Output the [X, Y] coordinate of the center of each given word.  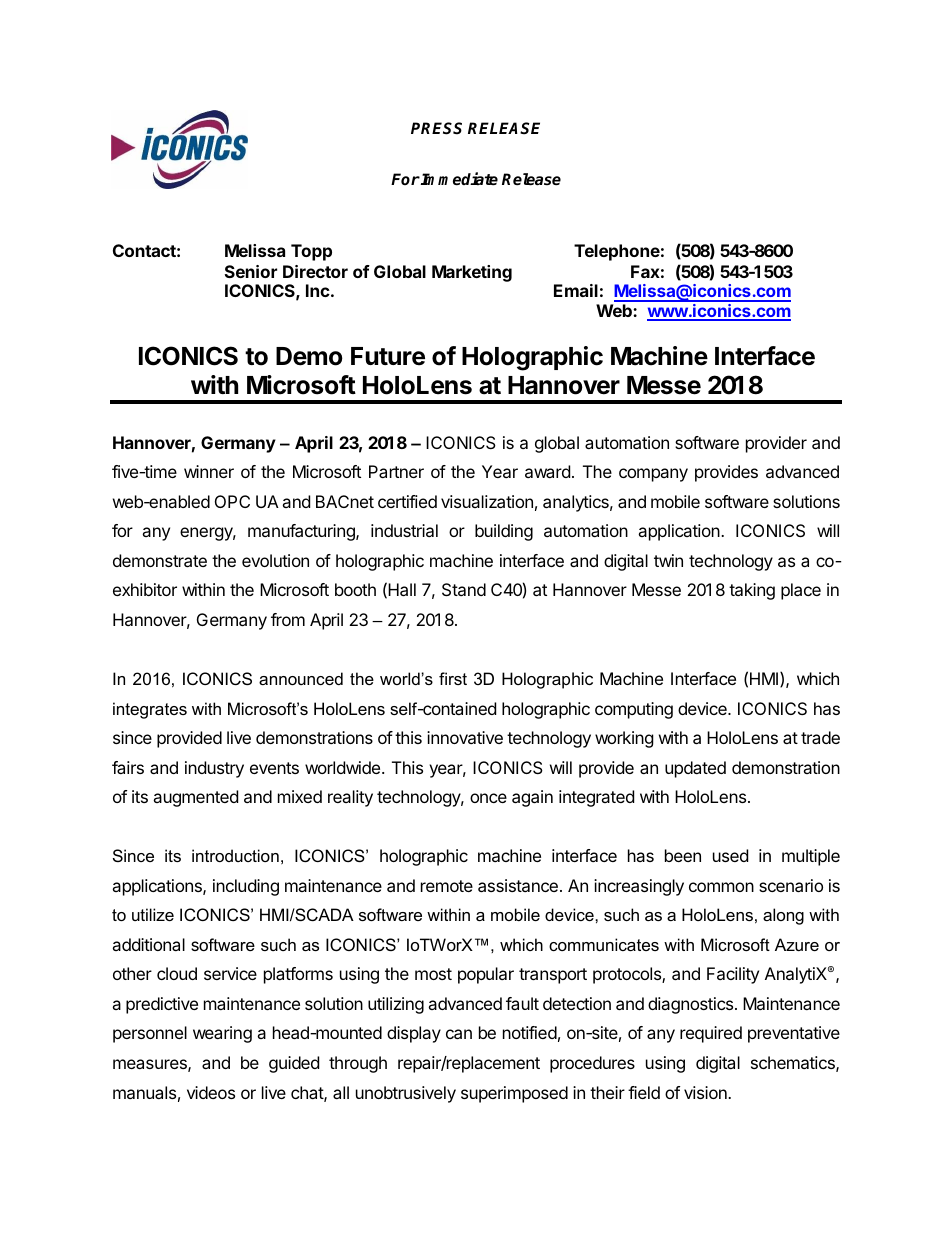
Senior [251, 271]
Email [576, 290]
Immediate [458, 179]
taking [752, 591]
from [288, 619]
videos [211, 1092]
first [453, 678]
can [459, 1034]
